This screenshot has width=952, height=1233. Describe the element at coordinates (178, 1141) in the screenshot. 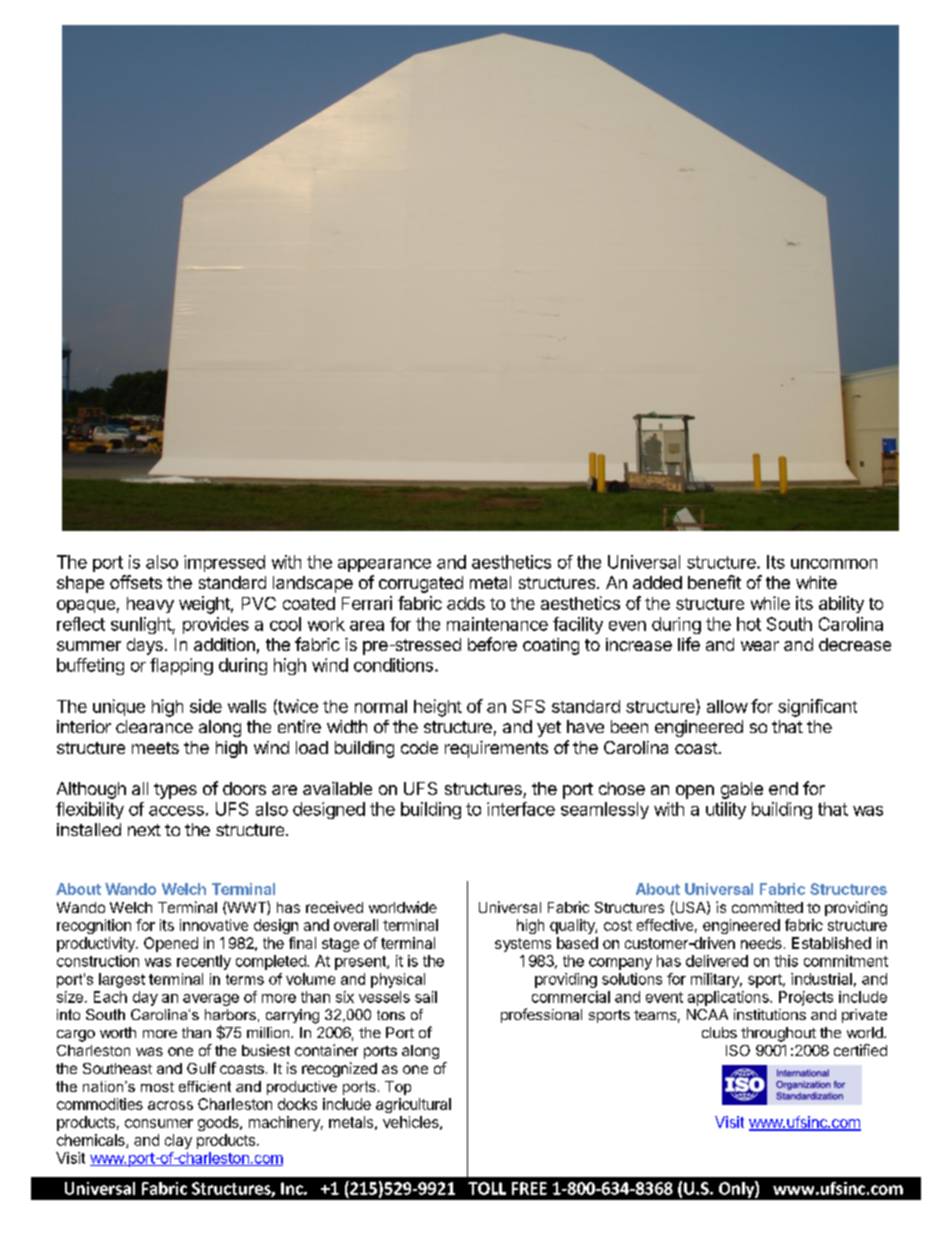

I see `clay` at that location.
